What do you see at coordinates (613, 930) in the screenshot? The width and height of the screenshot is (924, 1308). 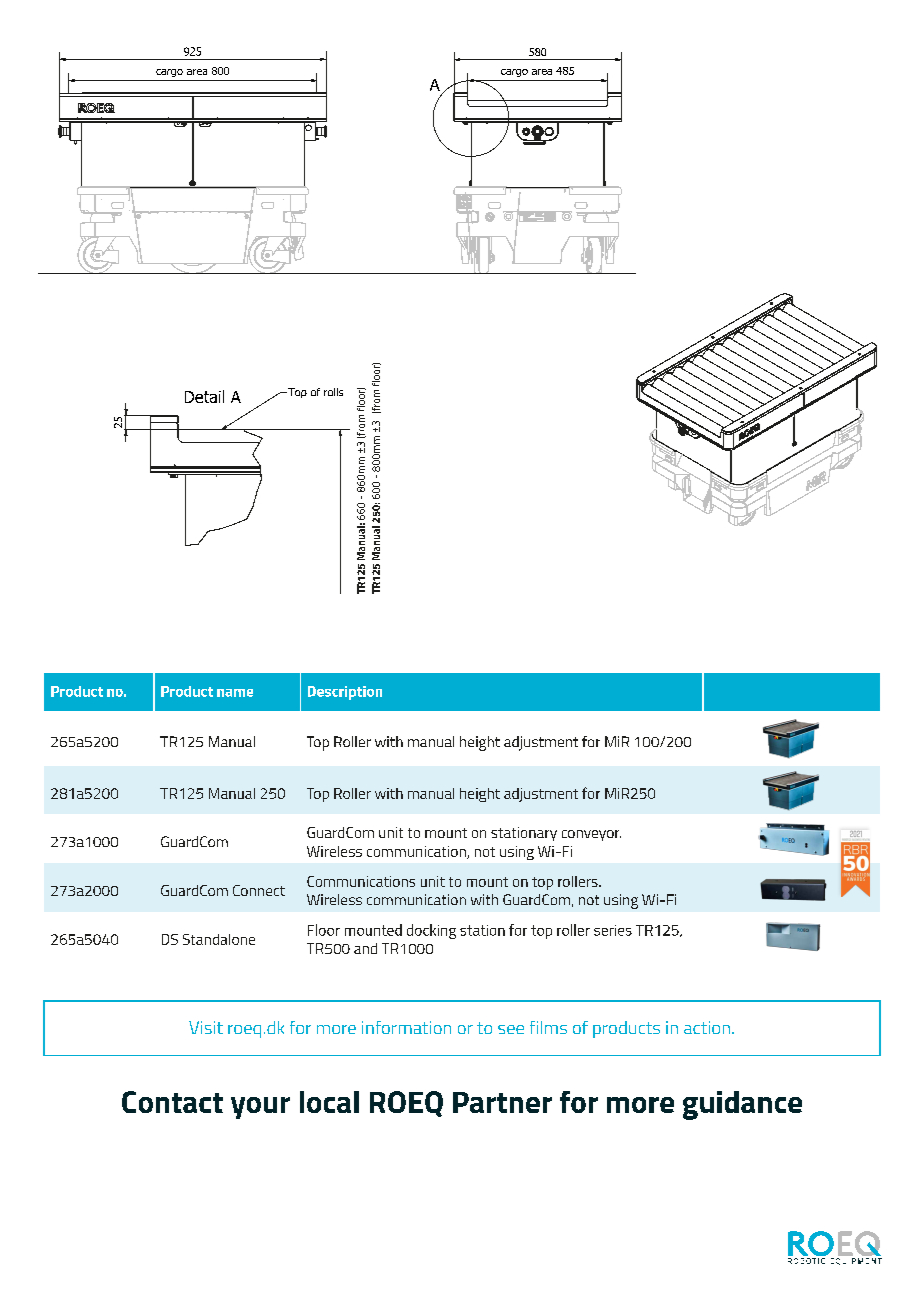 I see `series` at bounding box center [613, 930].
